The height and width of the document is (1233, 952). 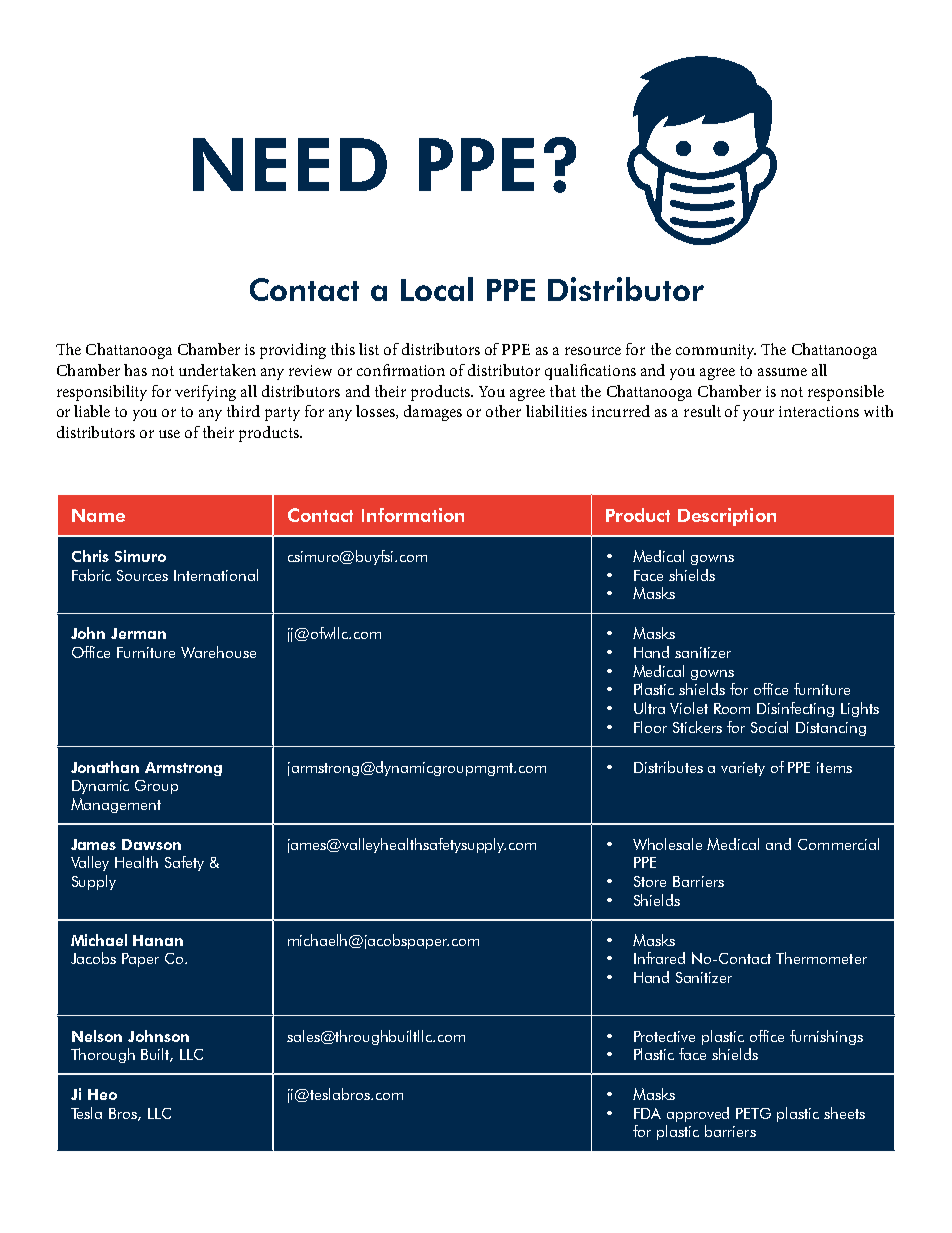 What do you see at coordinates (716, 351) in the document?
I see `community` at bounding box center [716, 351].
